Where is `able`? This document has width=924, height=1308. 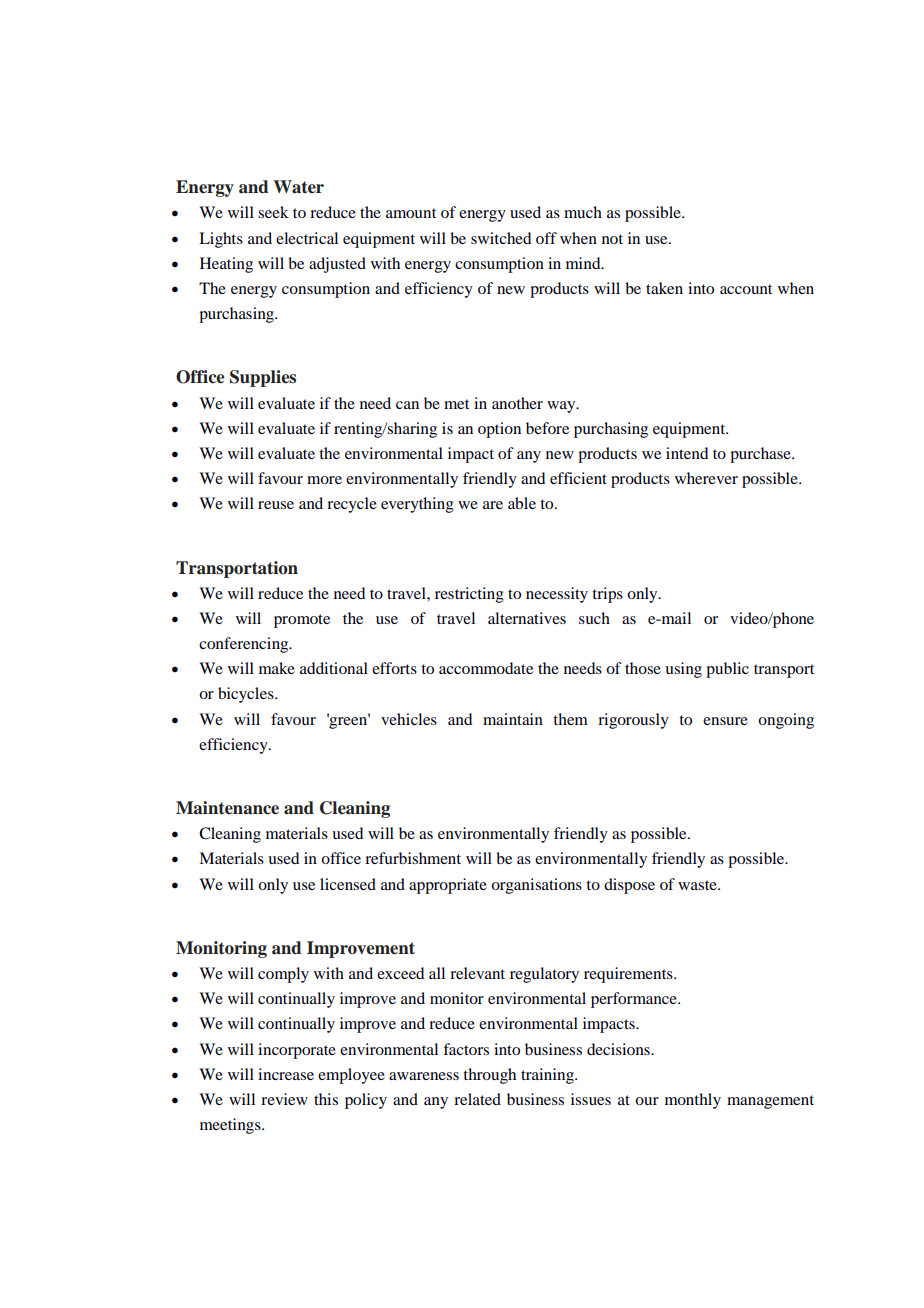 able is located at coordinates (522, 503).
